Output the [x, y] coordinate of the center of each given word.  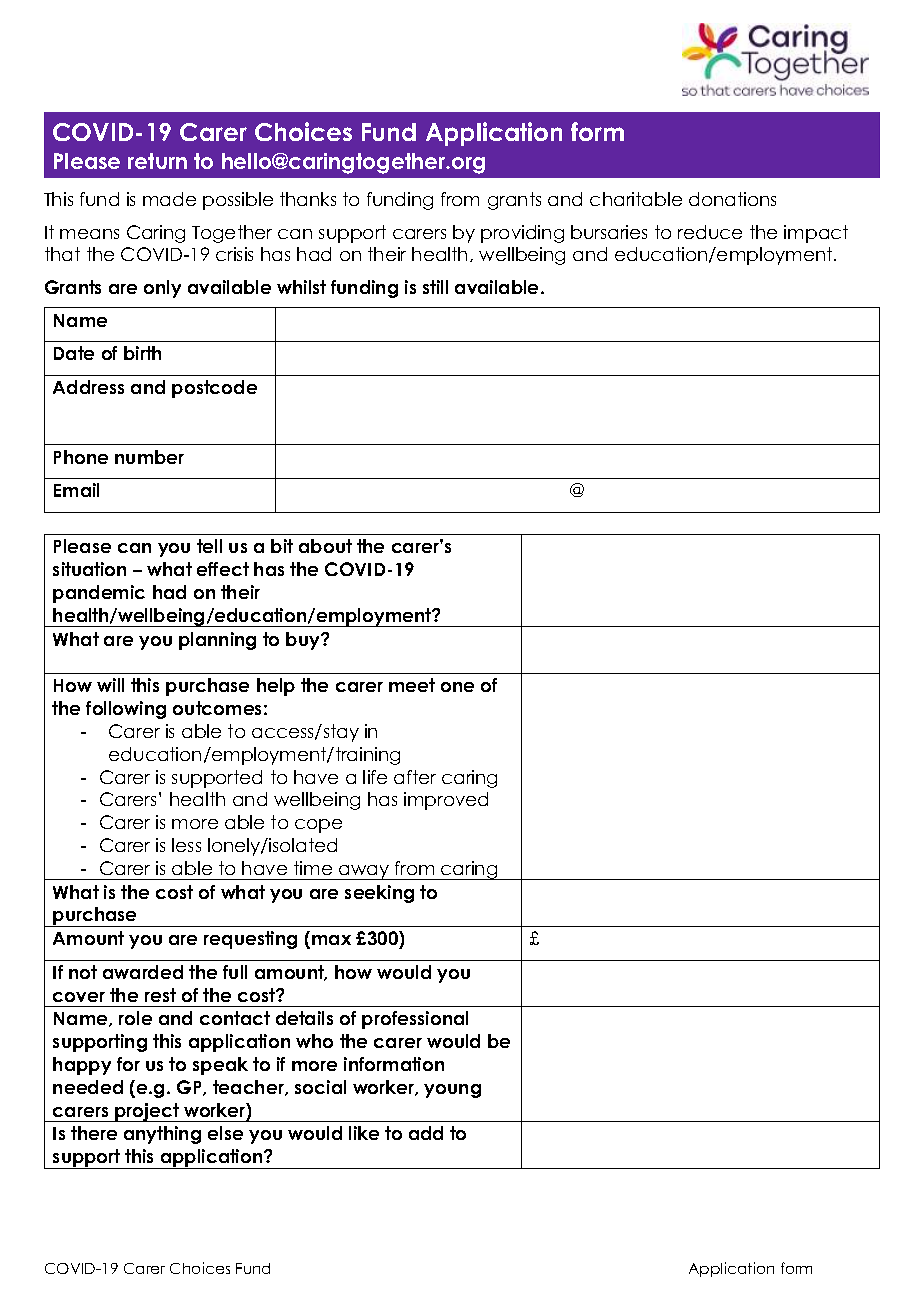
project [147, 1112]
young [452, 1091]
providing [522, 234]
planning [217, 641]
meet [412, 685]
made [169, 199]
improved [446, 801]
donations [732, 199]
